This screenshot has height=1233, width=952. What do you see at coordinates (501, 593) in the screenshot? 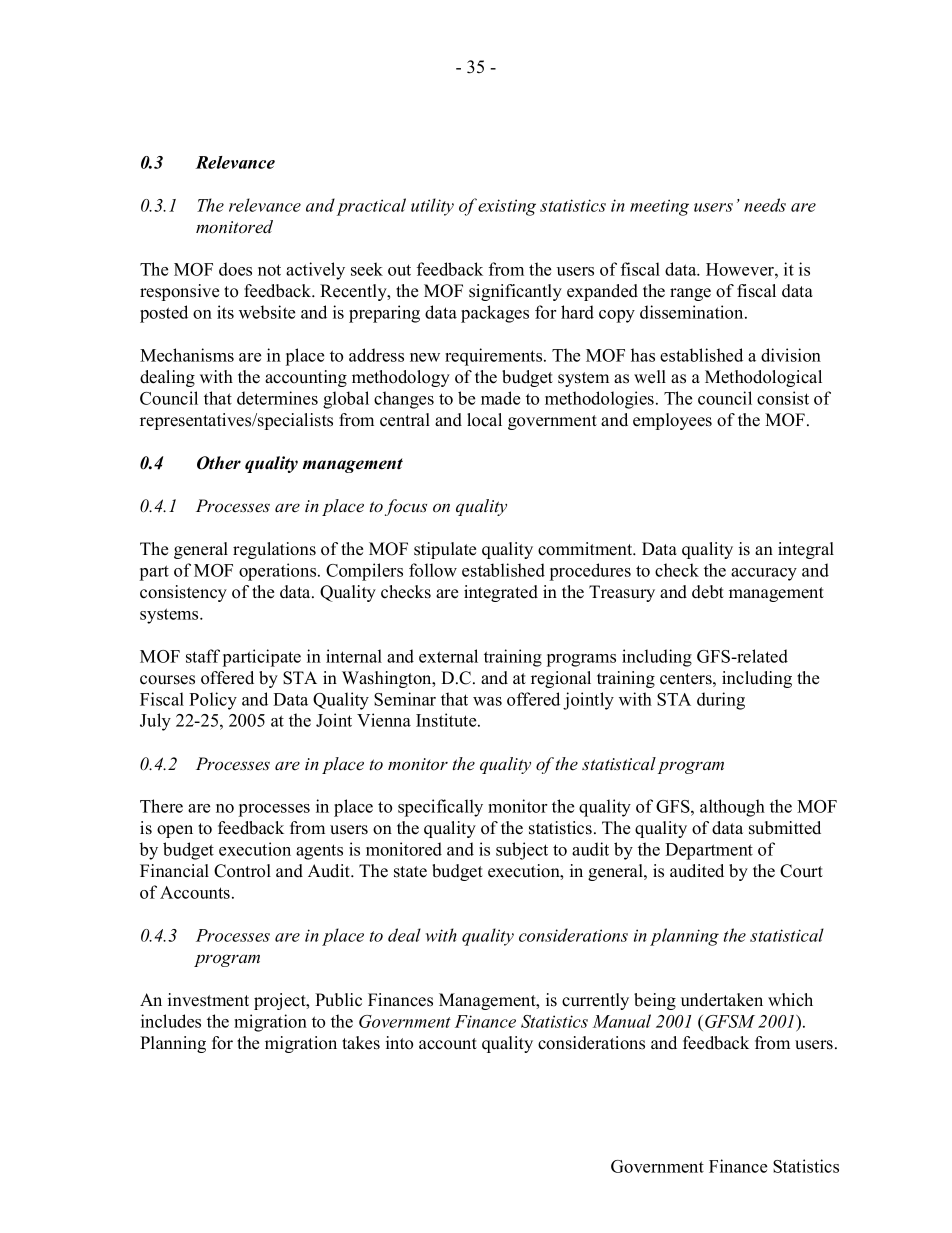
I see `integrated` at bounding box center [501, 593].
